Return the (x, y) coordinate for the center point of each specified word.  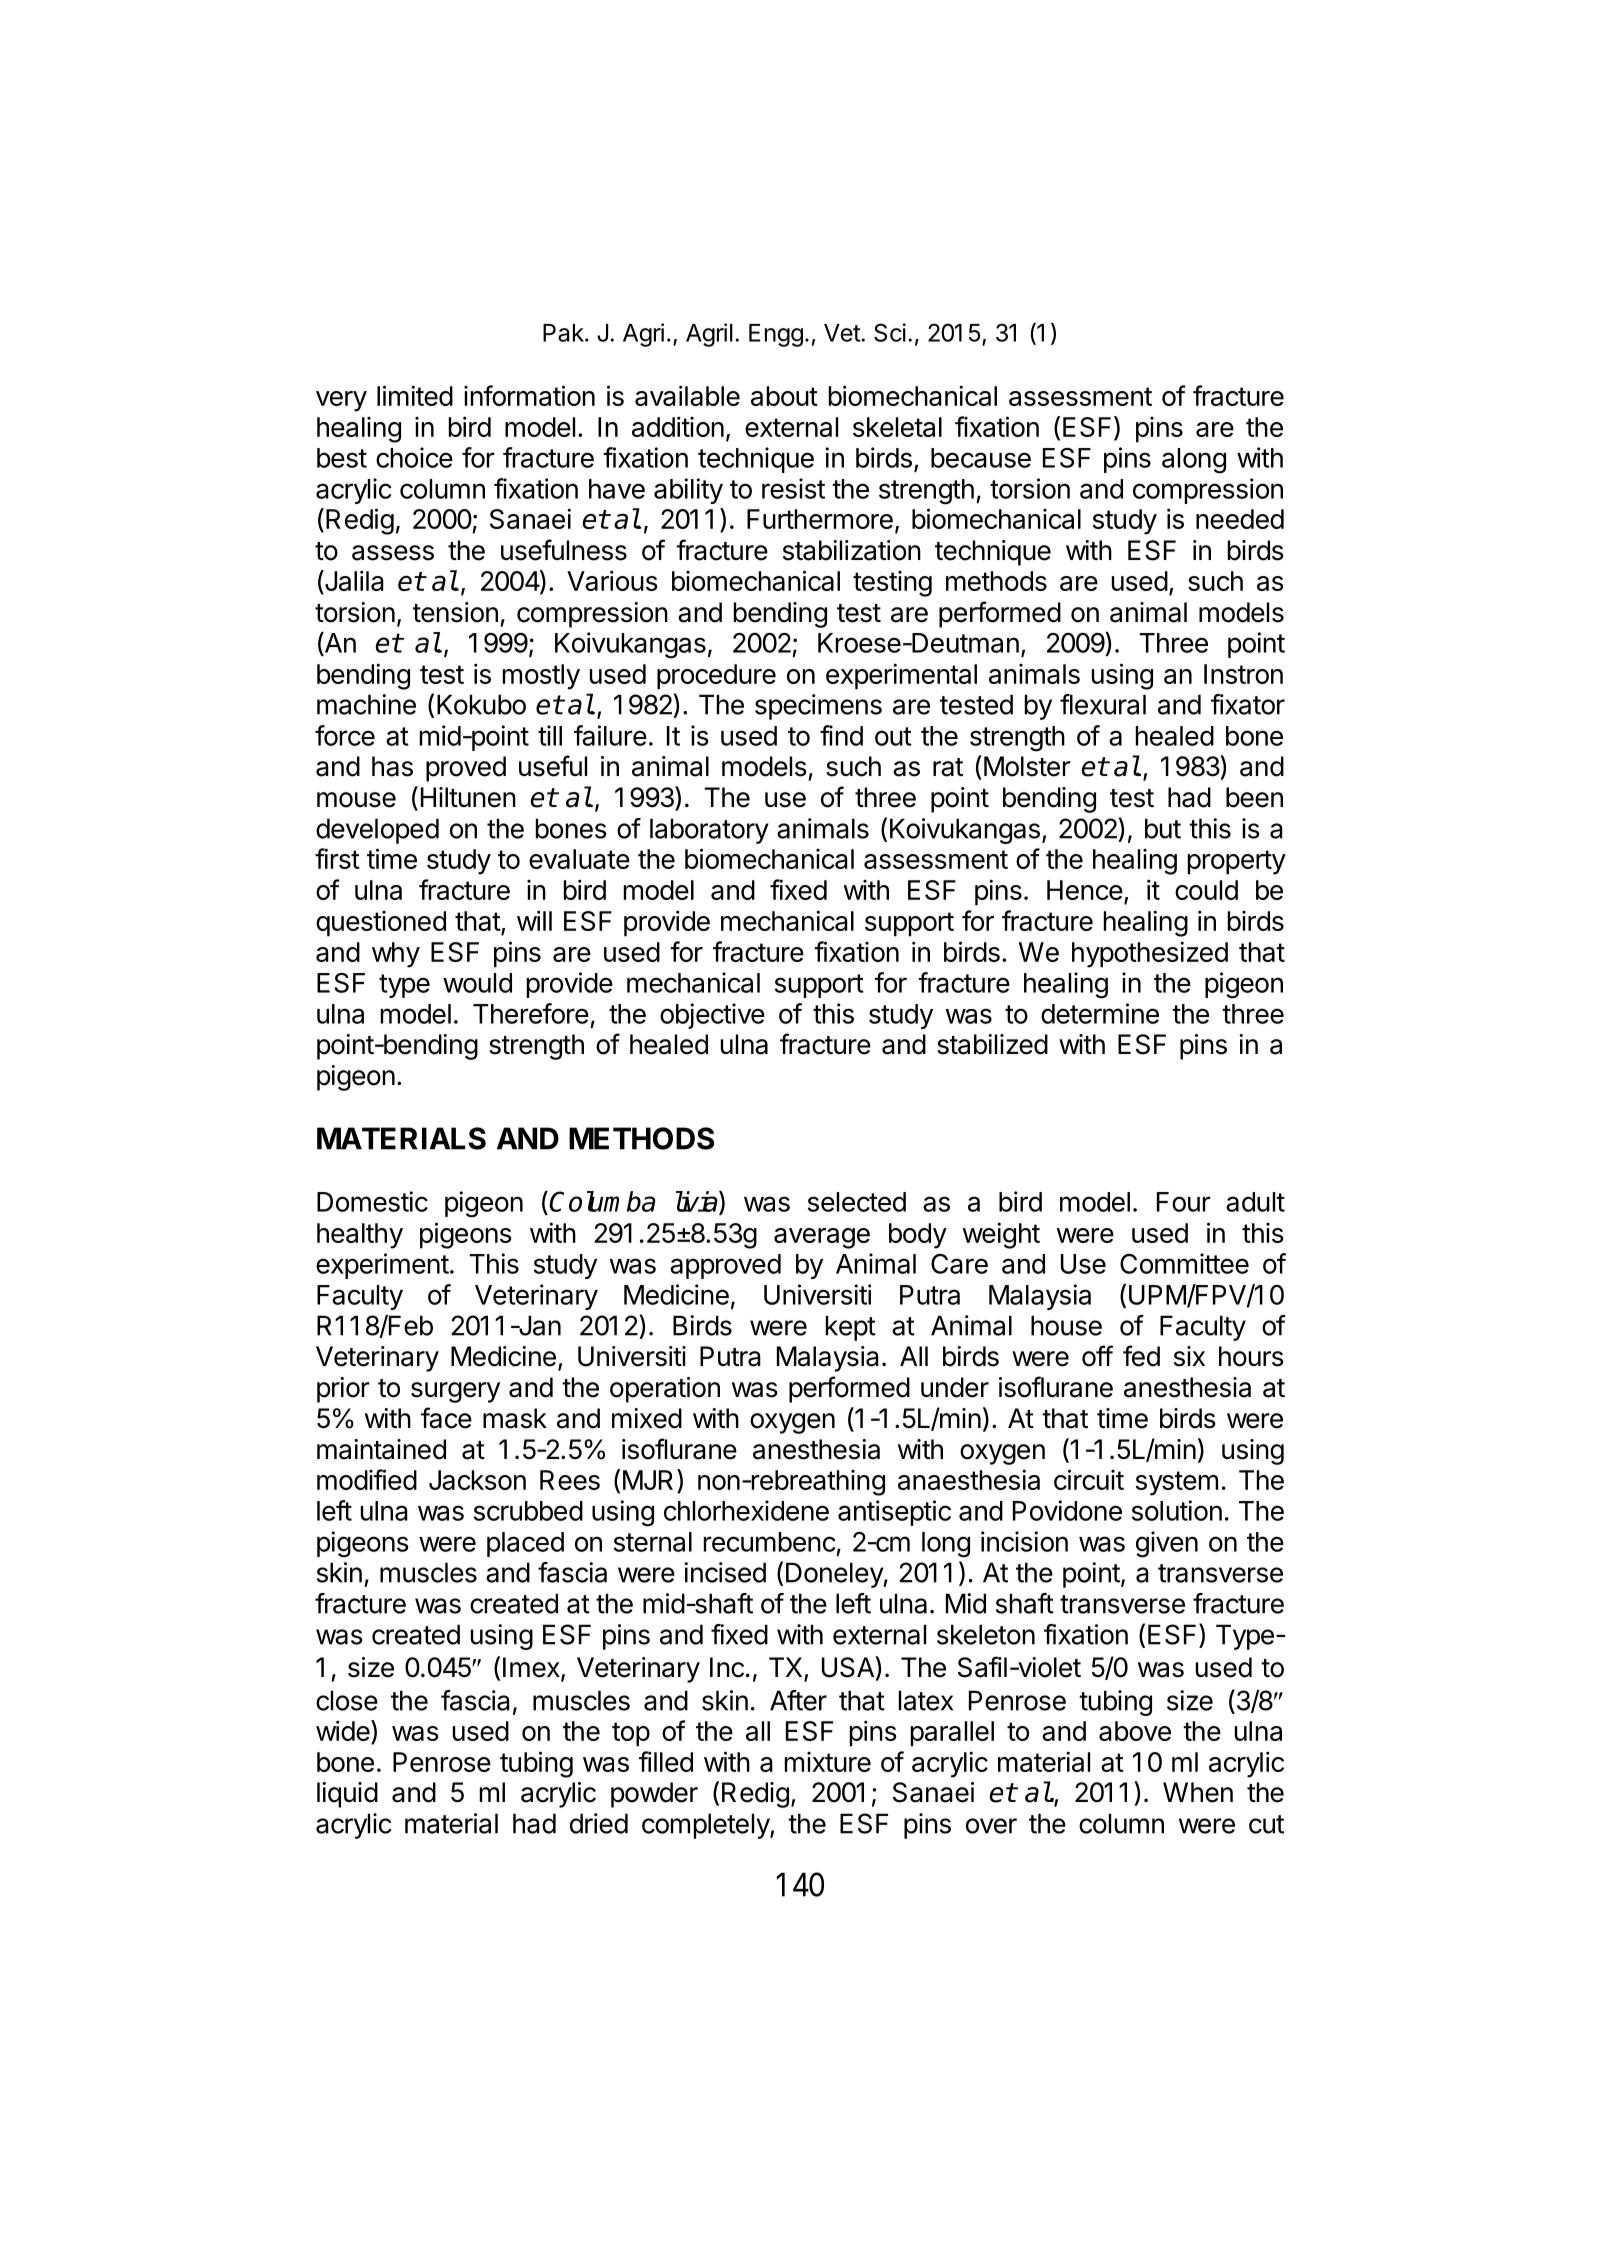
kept (851, 1328)
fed (1141, 1356)
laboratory (709, 831)
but (1163, 828)
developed (377, 831)
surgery (455, 1392)
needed (1240, 519)
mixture (828, 1762)
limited (415, 395)
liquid (347, 1795)
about (784, 396)
